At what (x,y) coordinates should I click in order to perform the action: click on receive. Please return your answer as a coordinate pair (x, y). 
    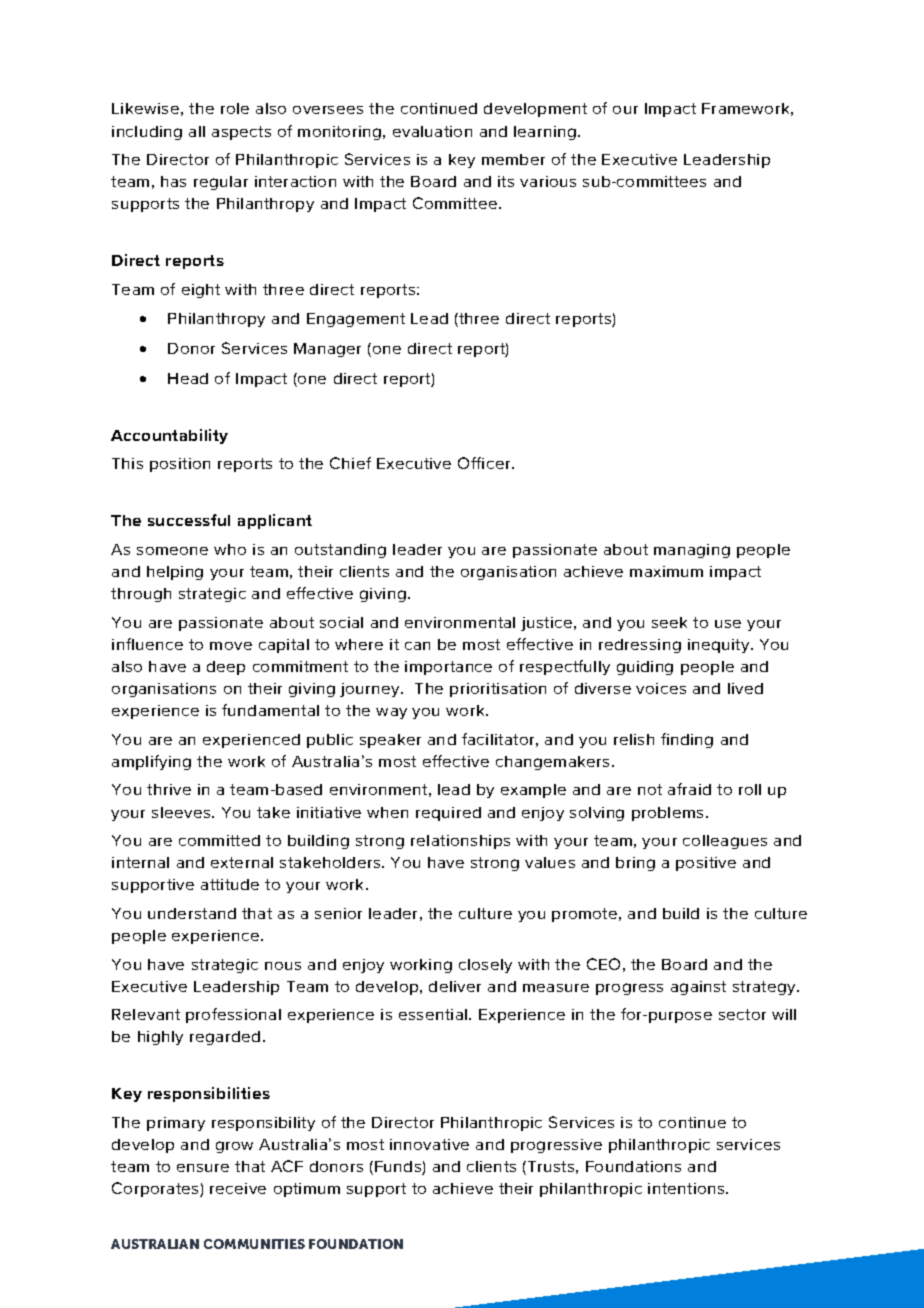
    Looking at the image, I should click on (238, 1188).
